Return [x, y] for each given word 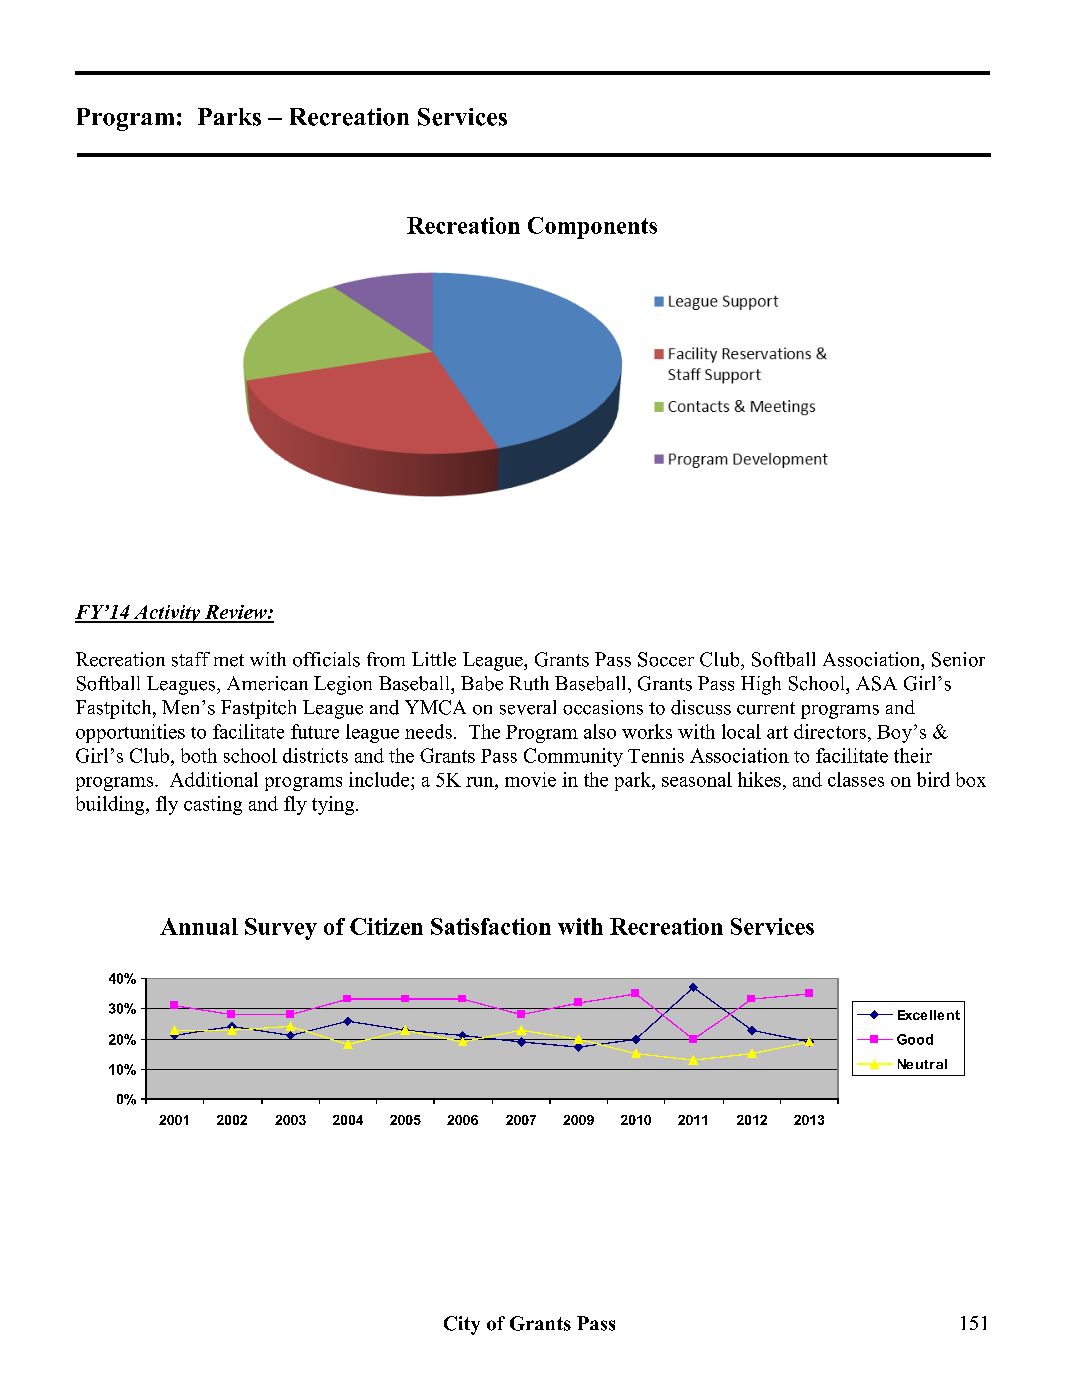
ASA [876, 683]
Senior [958, 659]
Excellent [929, 1015]
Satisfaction [491, 926]
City [462, 1325]
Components [592, 228]
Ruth [529, 683]
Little [434, 659]
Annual [199, 926]
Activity [167, 614]
